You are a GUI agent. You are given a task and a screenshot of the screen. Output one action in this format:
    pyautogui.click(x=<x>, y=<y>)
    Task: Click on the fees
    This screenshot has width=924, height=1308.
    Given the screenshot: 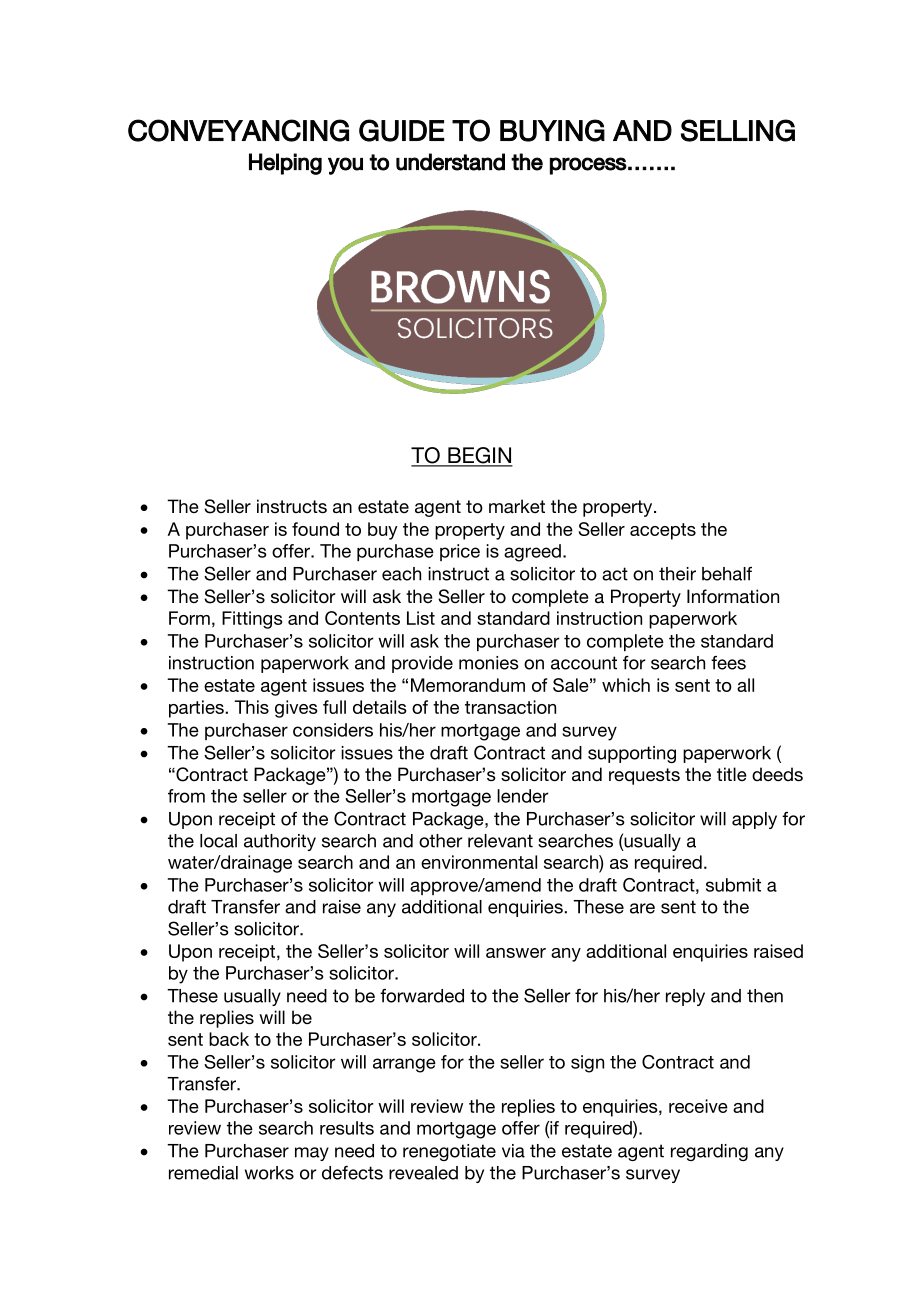 What is the action you would take?
    pyautogui.click(x=728, y=663)
